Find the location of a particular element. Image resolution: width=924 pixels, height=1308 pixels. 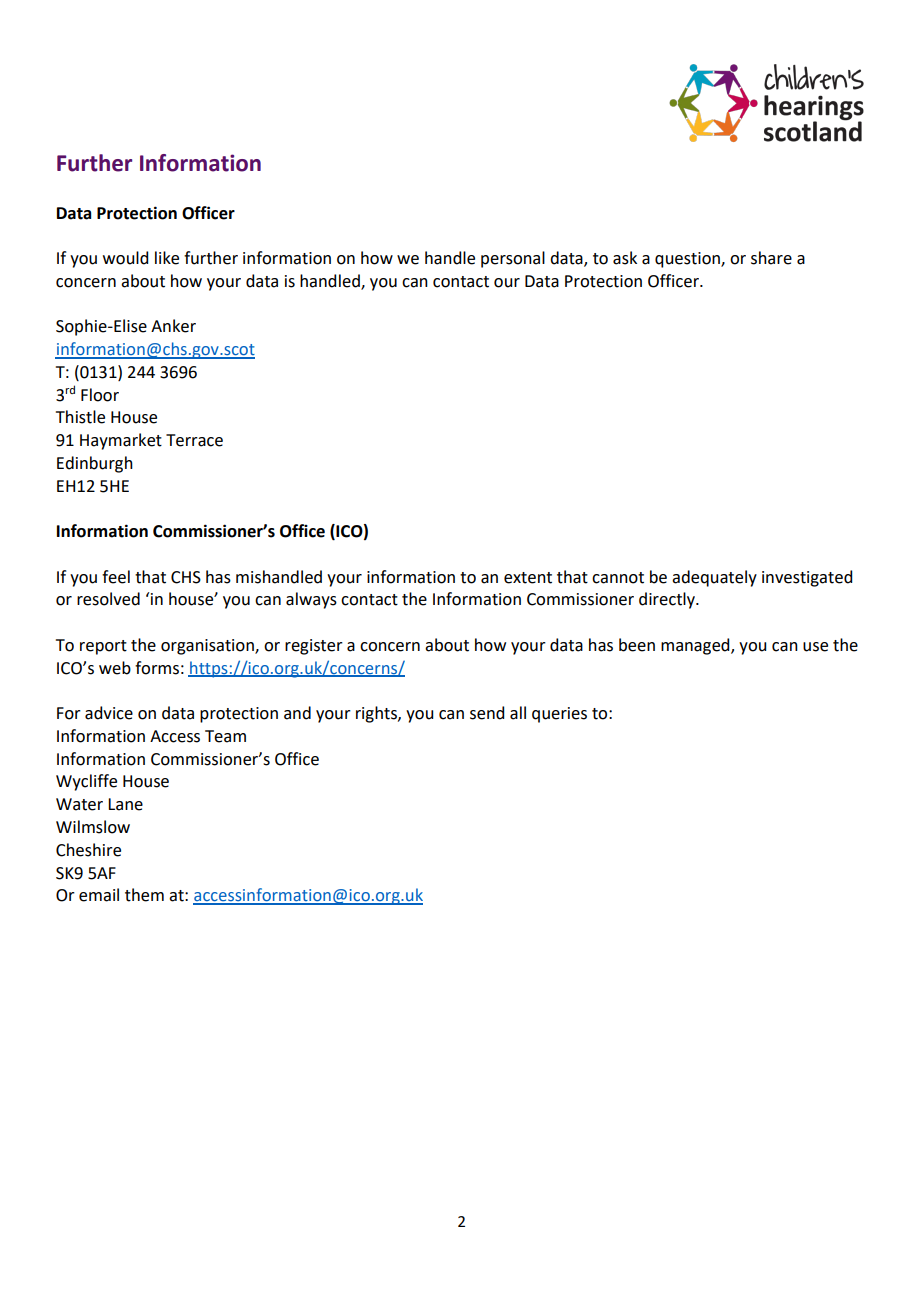

adequately is located at coordinates (714, 578).
